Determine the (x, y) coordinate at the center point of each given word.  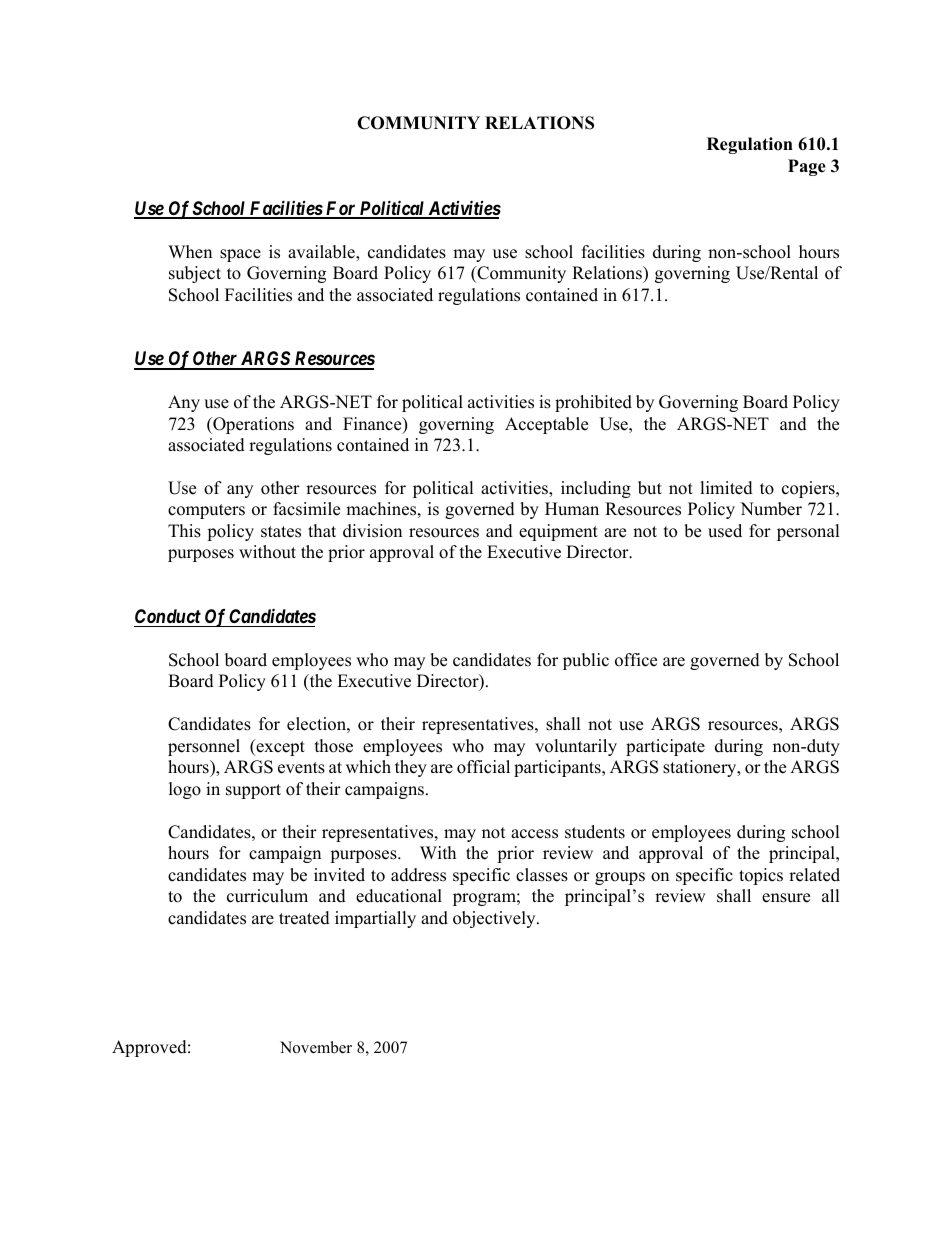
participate (665, 747)
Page (807, 167)
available (322, 253)
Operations (252, 425)
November (316, 1047)
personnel (204, 747)
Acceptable (546, 425)
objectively (495, 919)
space (240, 255)
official (483, 767)
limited (726, 488)
